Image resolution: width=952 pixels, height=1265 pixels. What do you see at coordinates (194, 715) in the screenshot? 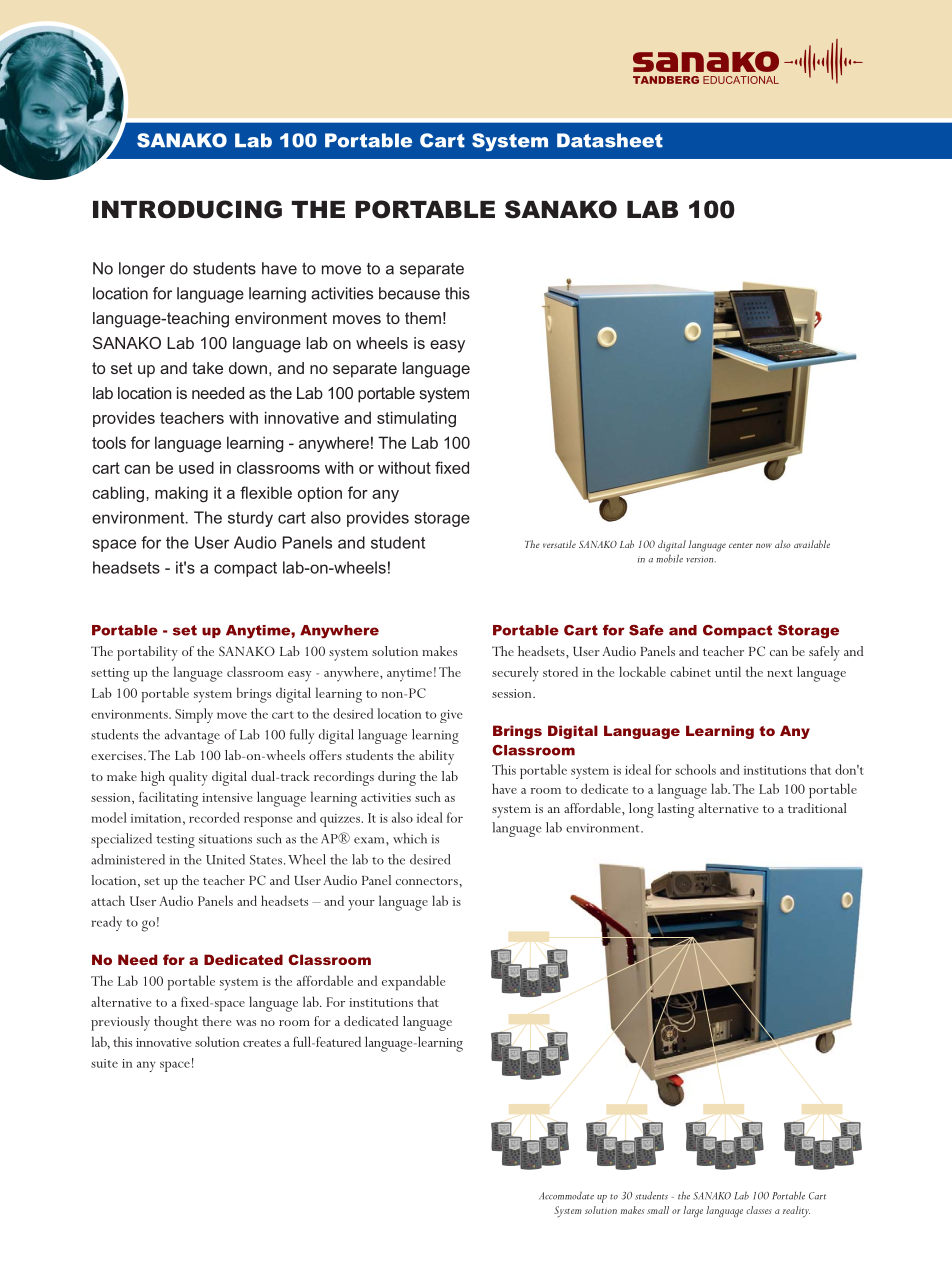
I see `Simply` at bounding box center [194, 715].
